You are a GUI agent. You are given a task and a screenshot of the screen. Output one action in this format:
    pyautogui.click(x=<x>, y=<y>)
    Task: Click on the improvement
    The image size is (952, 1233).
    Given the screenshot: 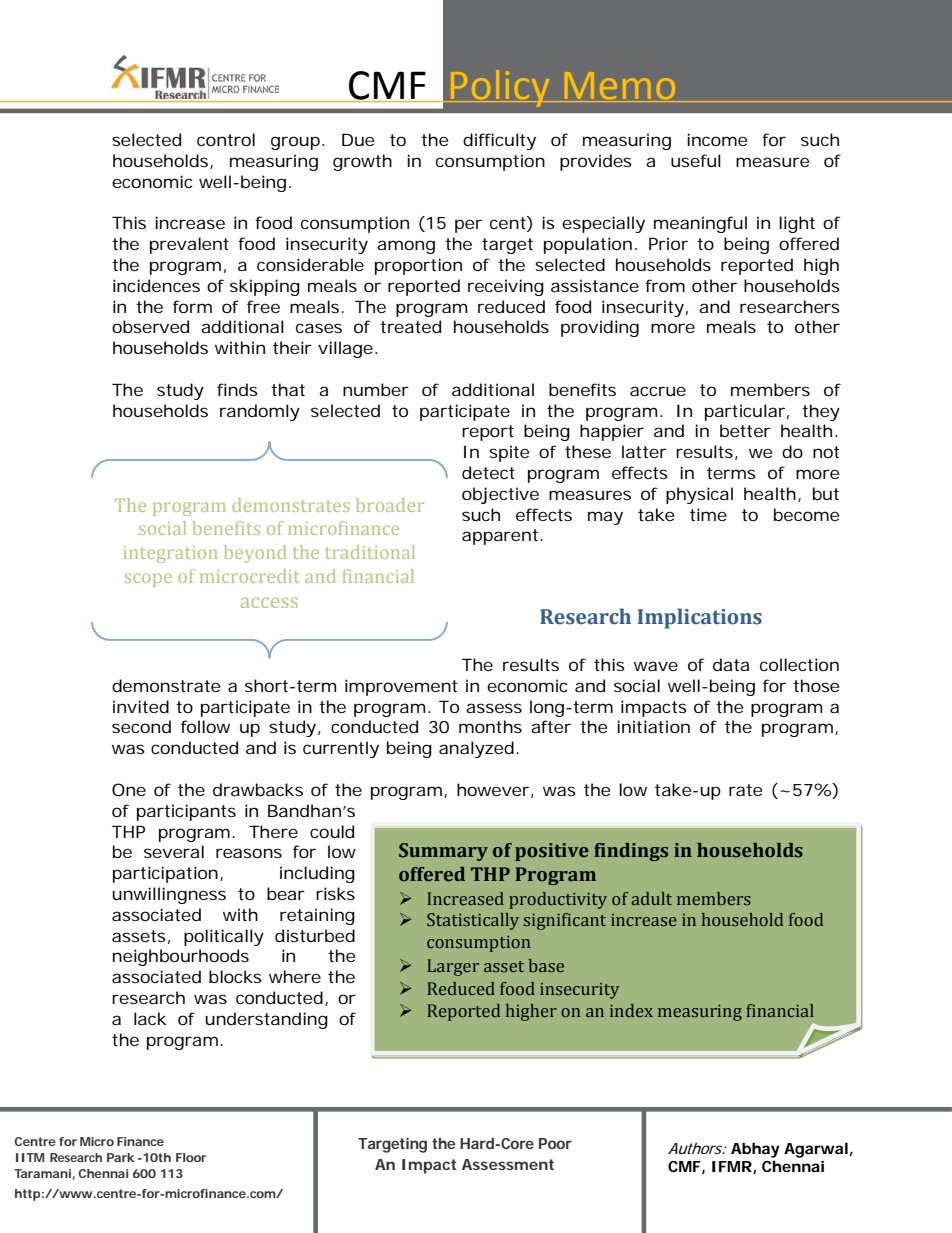 What is the action you would take?
    pyautogui.click(x=401, y=687)
